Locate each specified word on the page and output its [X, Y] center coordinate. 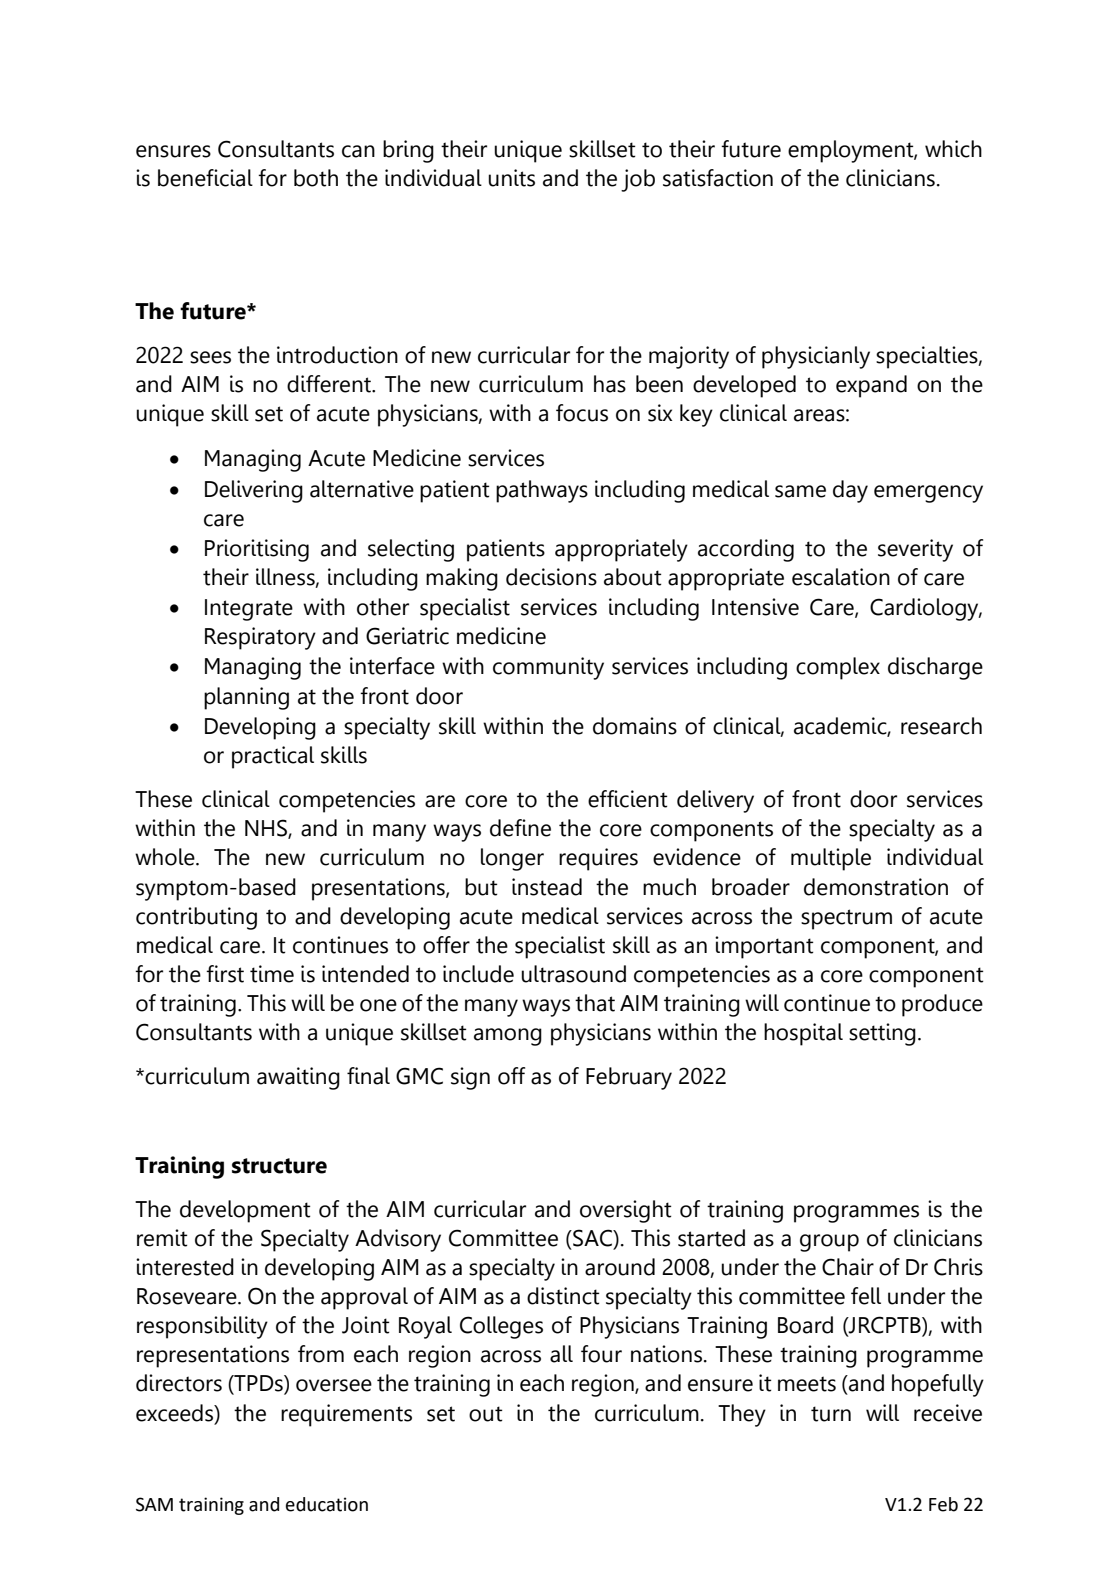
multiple [831, 859]
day [850, 491]
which [953, 149]
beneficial [205, 178]
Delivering [254, 491]
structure [279, 1166]
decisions [551, 577]
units [511, 178]
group [829, 1243]
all [561, 1354]
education [327, 1504]
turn [831, 1414]
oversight [625, 1211]
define [520, 828]
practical [273, 757]
